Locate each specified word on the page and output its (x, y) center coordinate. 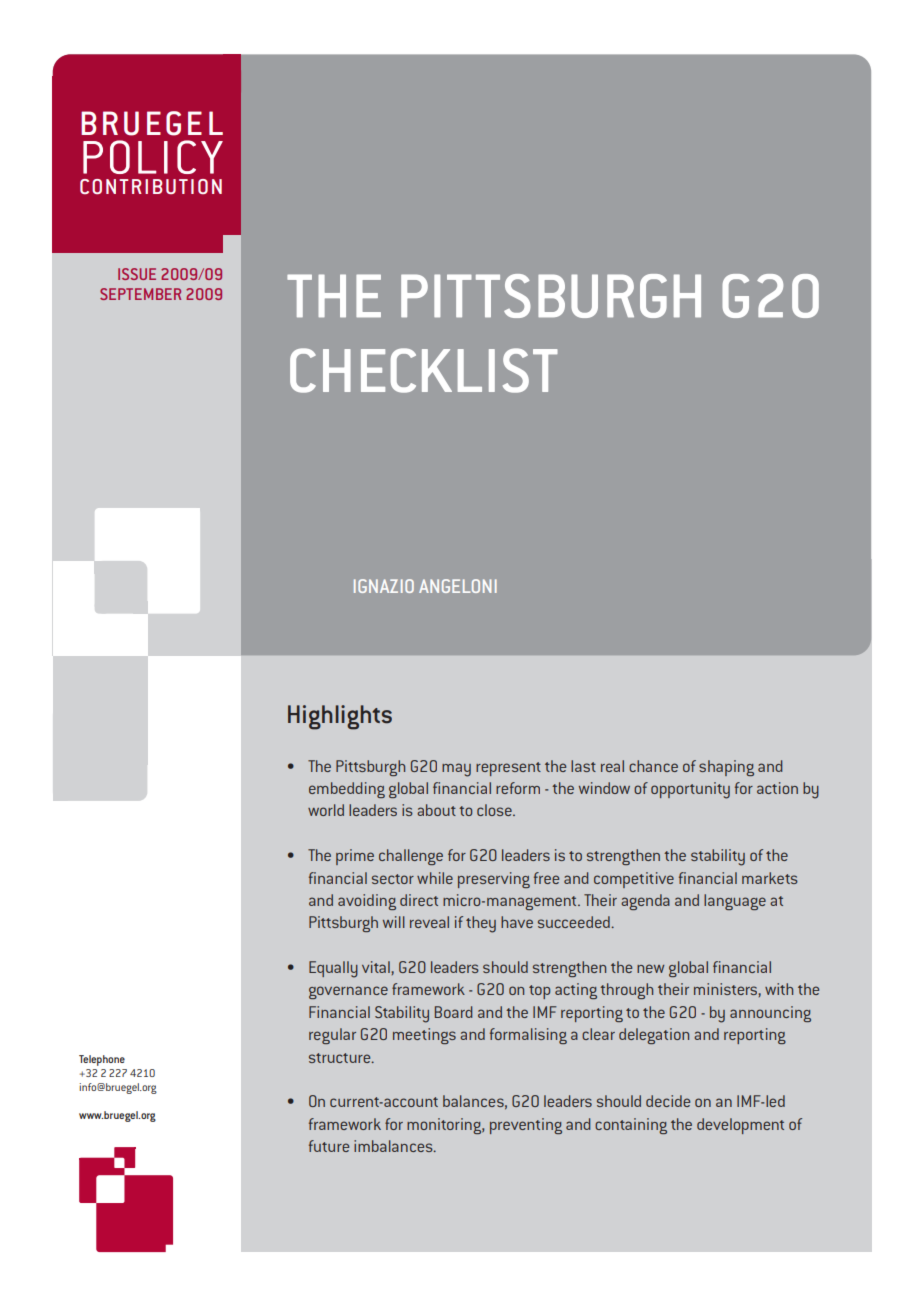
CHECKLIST (424, 370)
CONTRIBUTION (151, 186)
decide (668, 1101)
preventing (526, 1126)
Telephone (102, 1060)
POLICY (153, 157)
